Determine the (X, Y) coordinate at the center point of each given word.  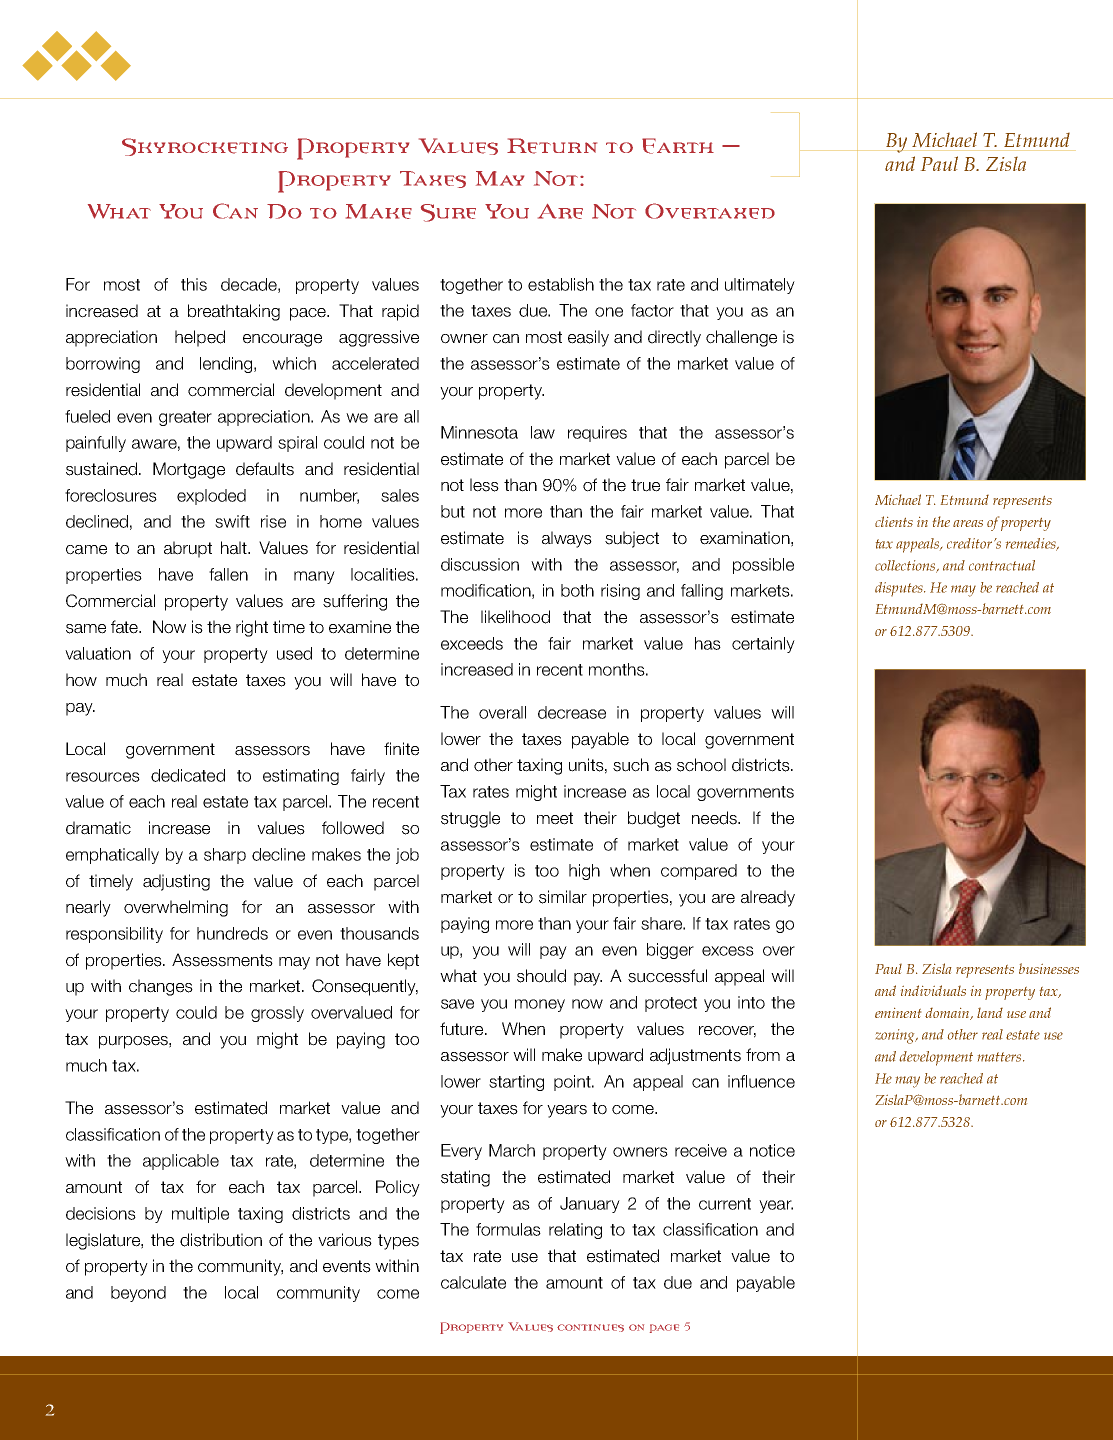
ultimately (760, 286)
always (567, 539)
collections (906, 566)
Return (552, 146)
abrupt (188, 549)
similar (563, 897)
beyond (138, 1294)
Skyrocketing (205, 147)
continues (590, 1328)
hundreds (232, 933)
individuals (933, 990)
